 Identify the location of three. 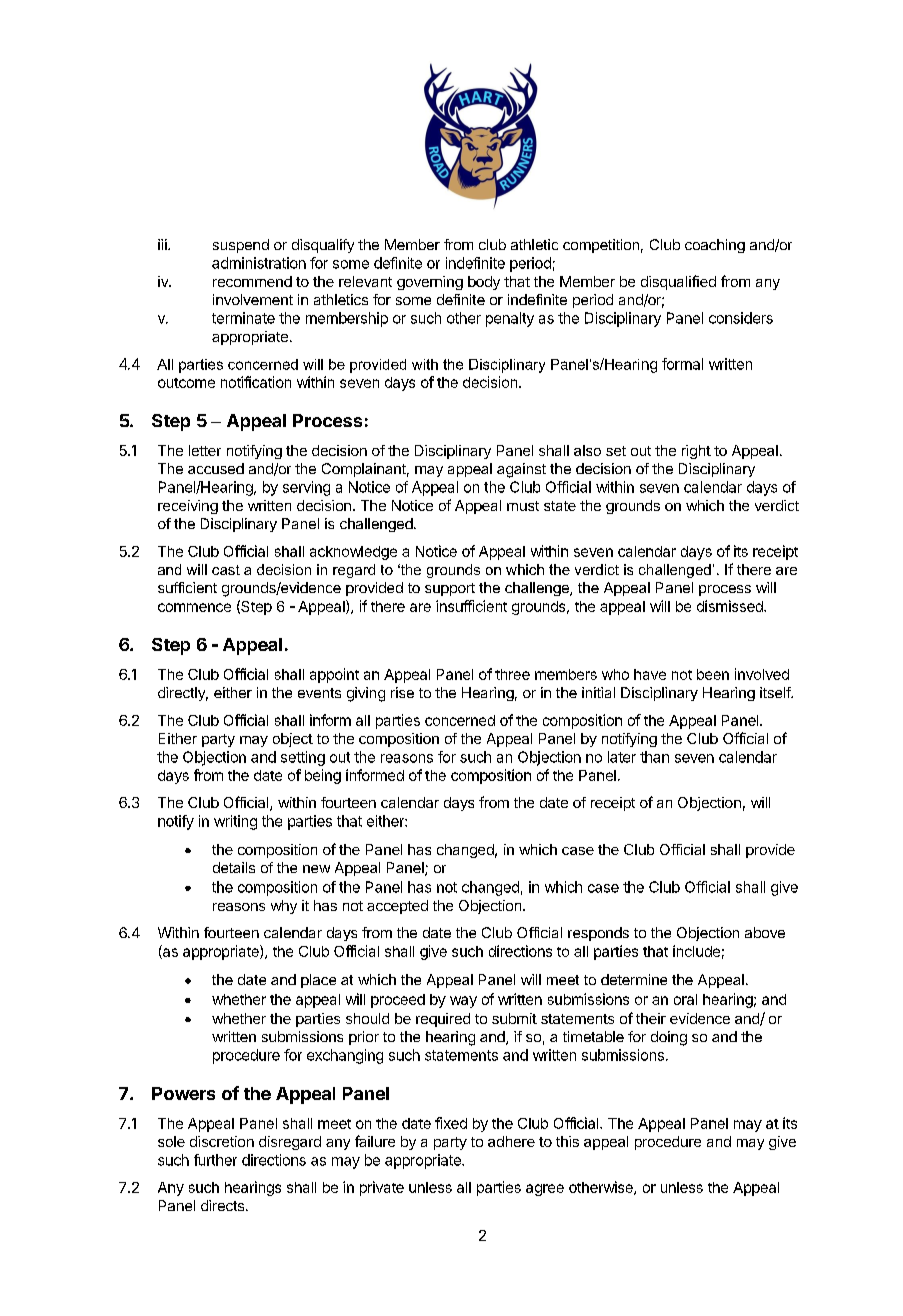
(512, 674).
